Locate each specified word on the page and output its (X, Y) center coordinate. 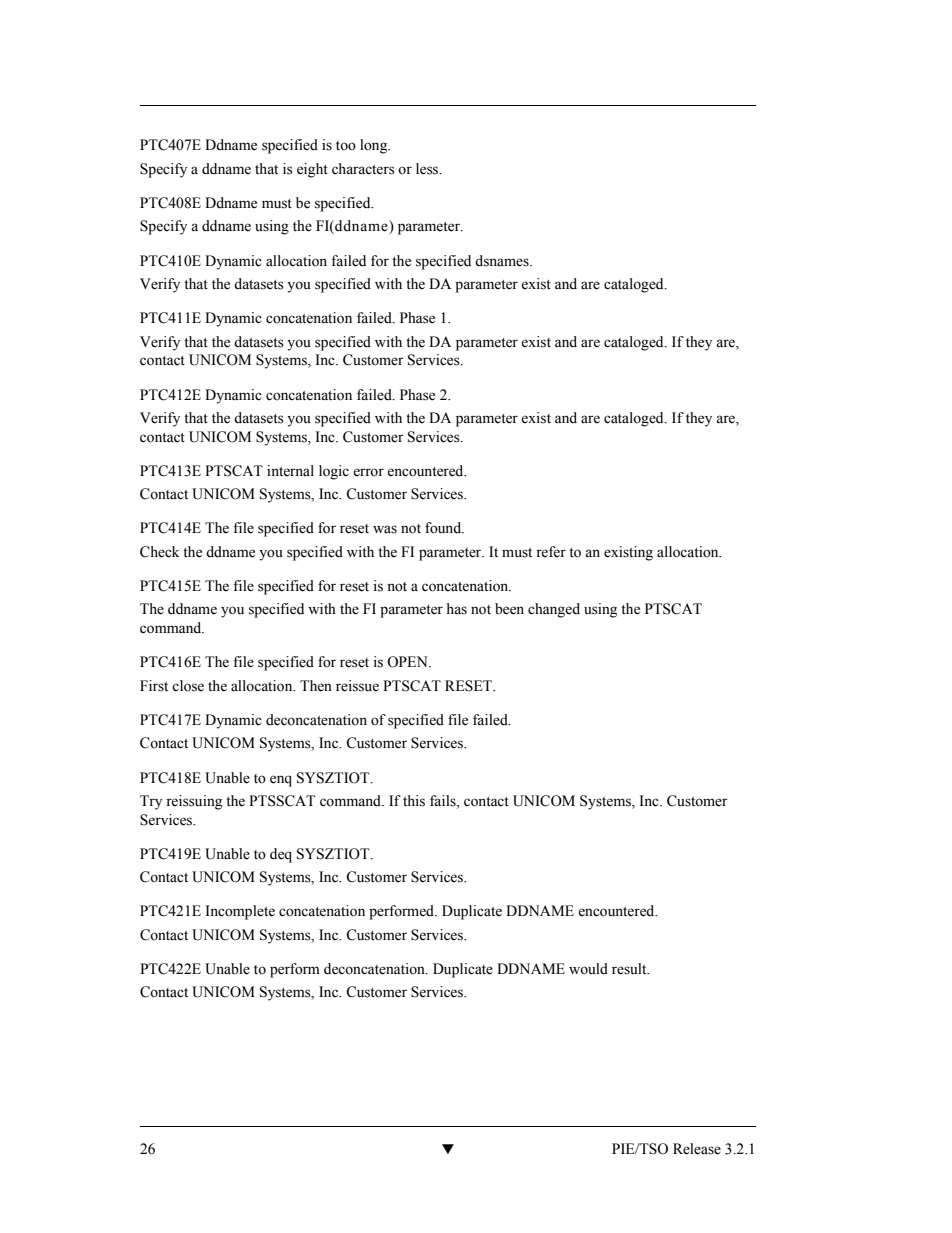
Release (697, 1149)
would (588, 969)
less (428, 169)
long (375, 146)
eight (312, 170)
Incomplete (240, 912)
